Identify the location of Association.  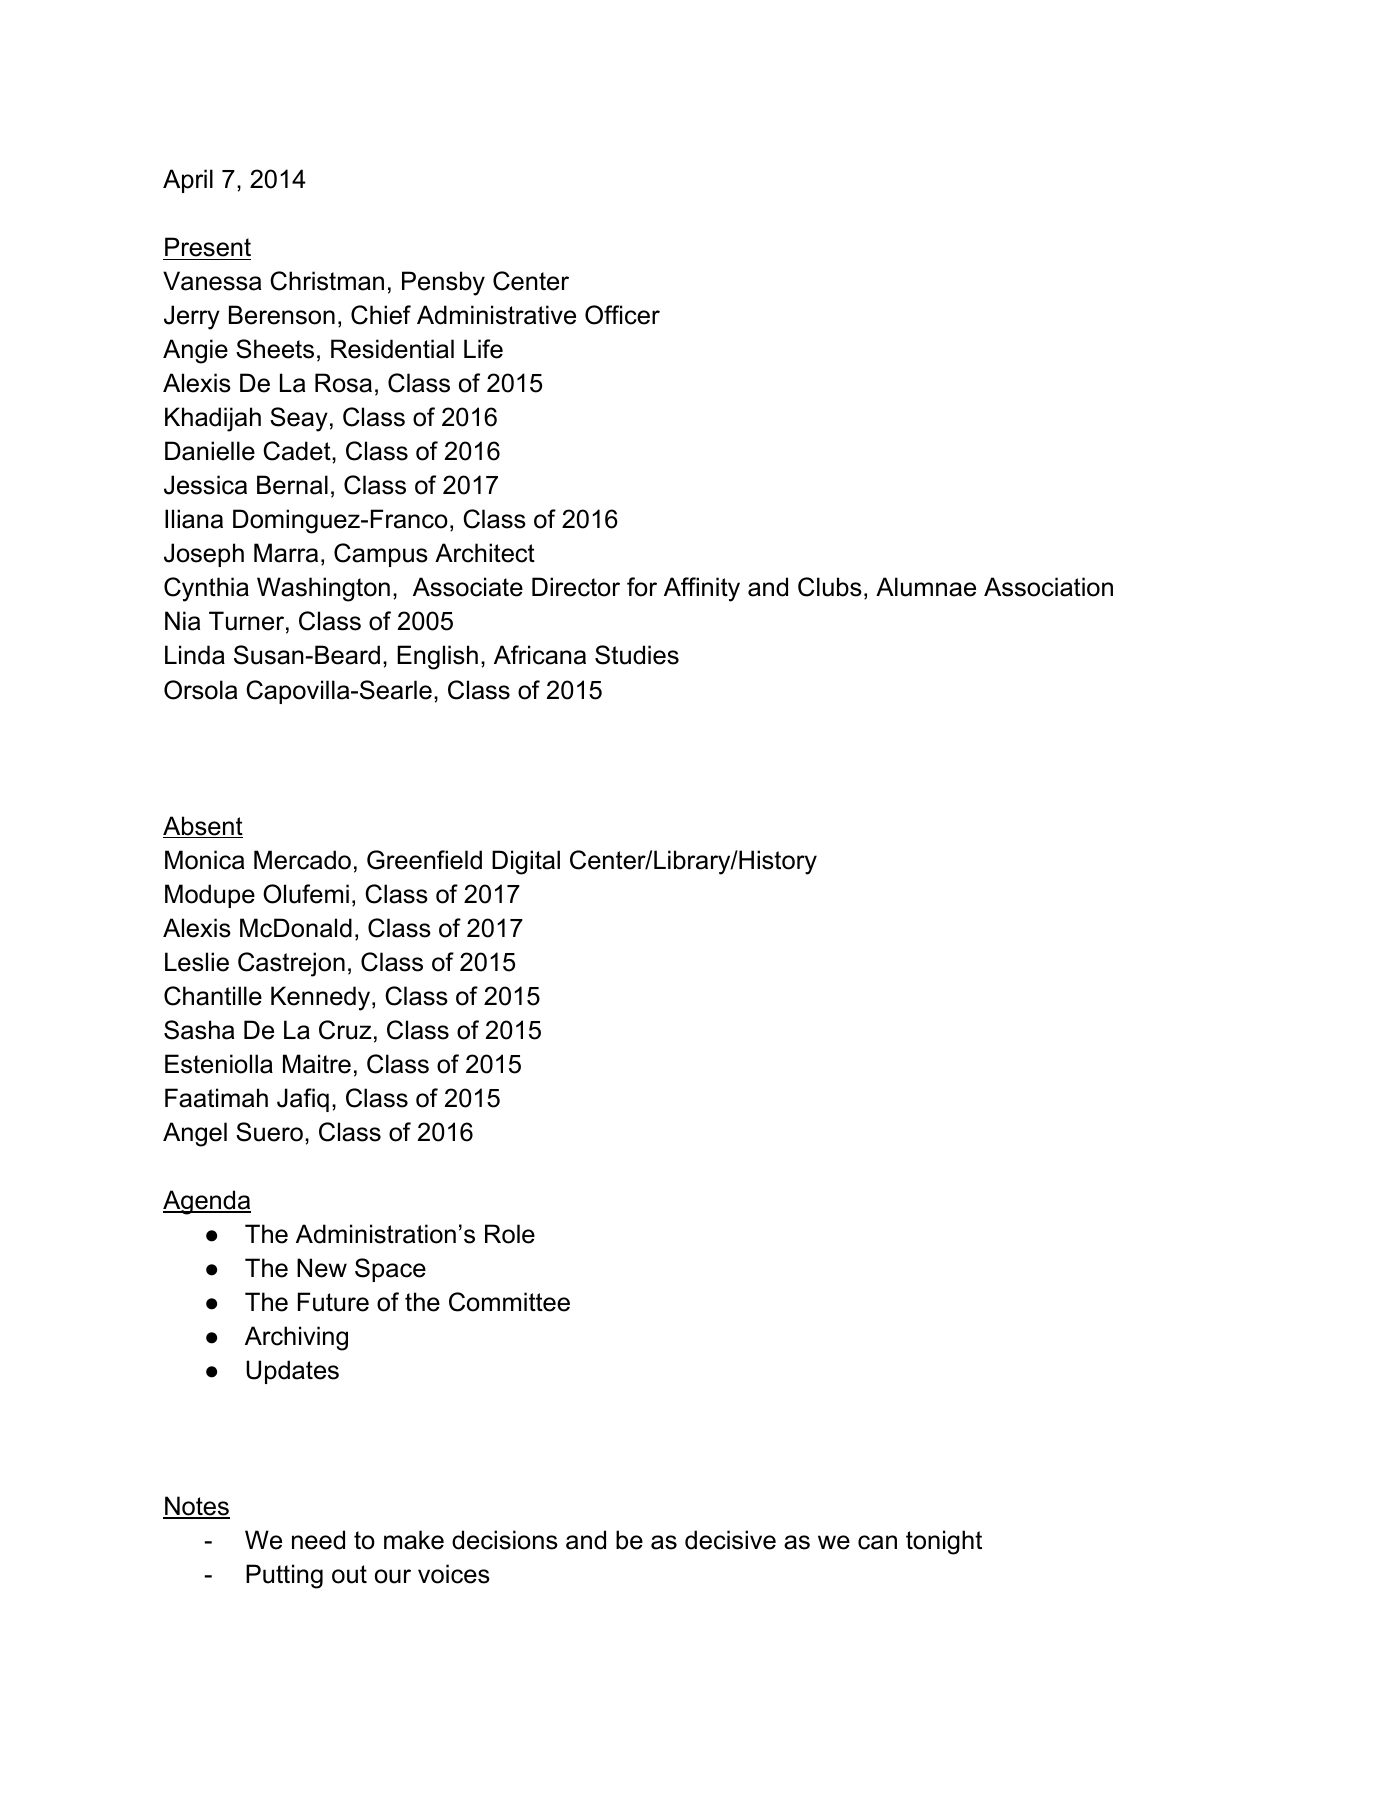
(1048, 587).
